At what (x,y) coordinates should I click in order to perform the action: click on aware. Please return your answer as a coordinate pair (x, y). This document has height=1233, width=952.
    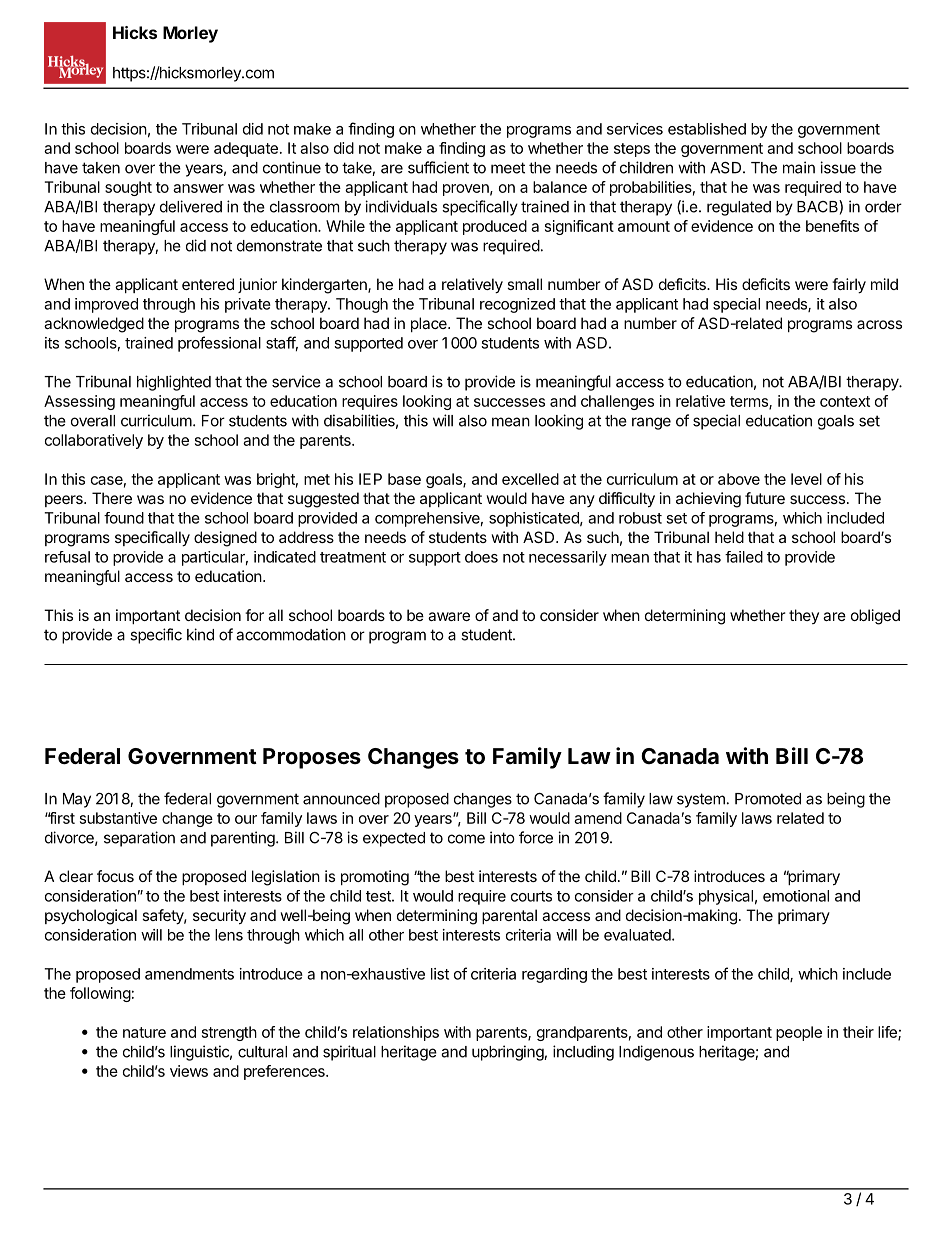
    Looking at the image, I should click on (449, 616).
